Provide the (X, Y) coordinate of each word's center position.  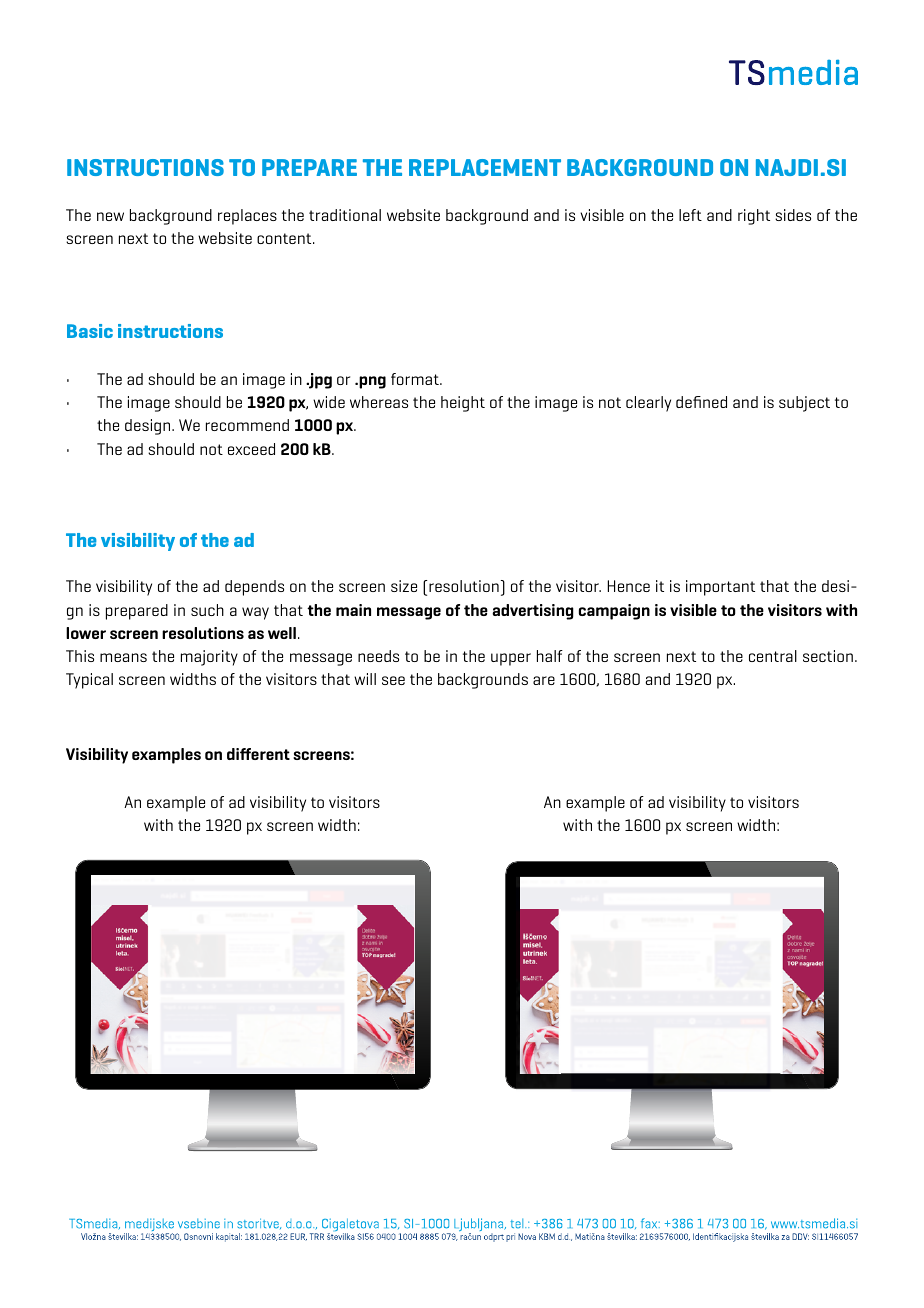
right (754, 217)
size (404, 586)
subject (804, 404)
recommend (247, 425)
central (773, 656)
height (463, 404)
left (690, 215)
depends (254, 588)
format (416, 379)
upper (511, 659)
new (110, 216)
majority (209, 658)
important (720, 588)
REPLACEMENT (485, 167)
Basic (90, 331)
